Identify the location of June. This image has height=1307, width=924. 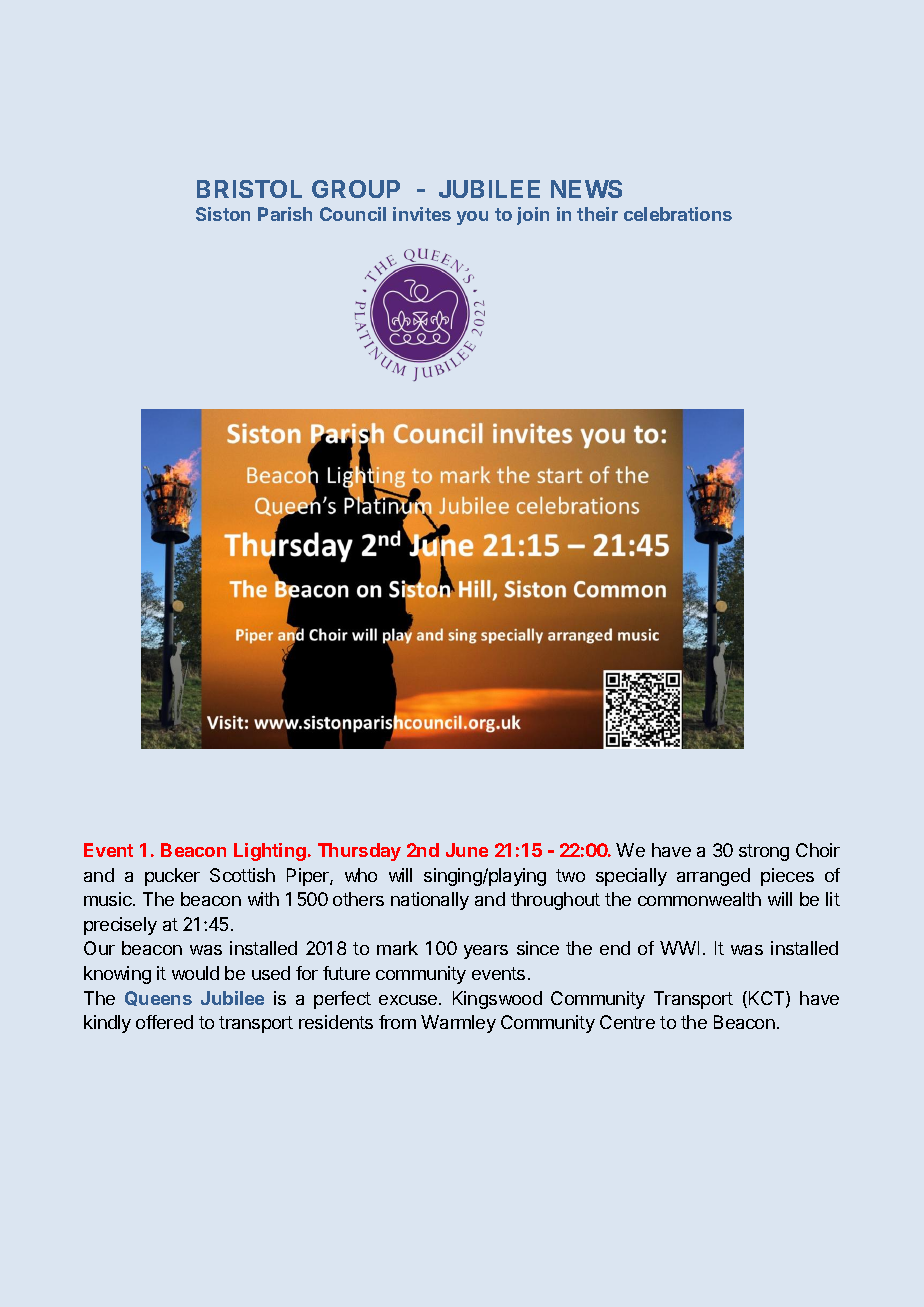
(467, 850).
